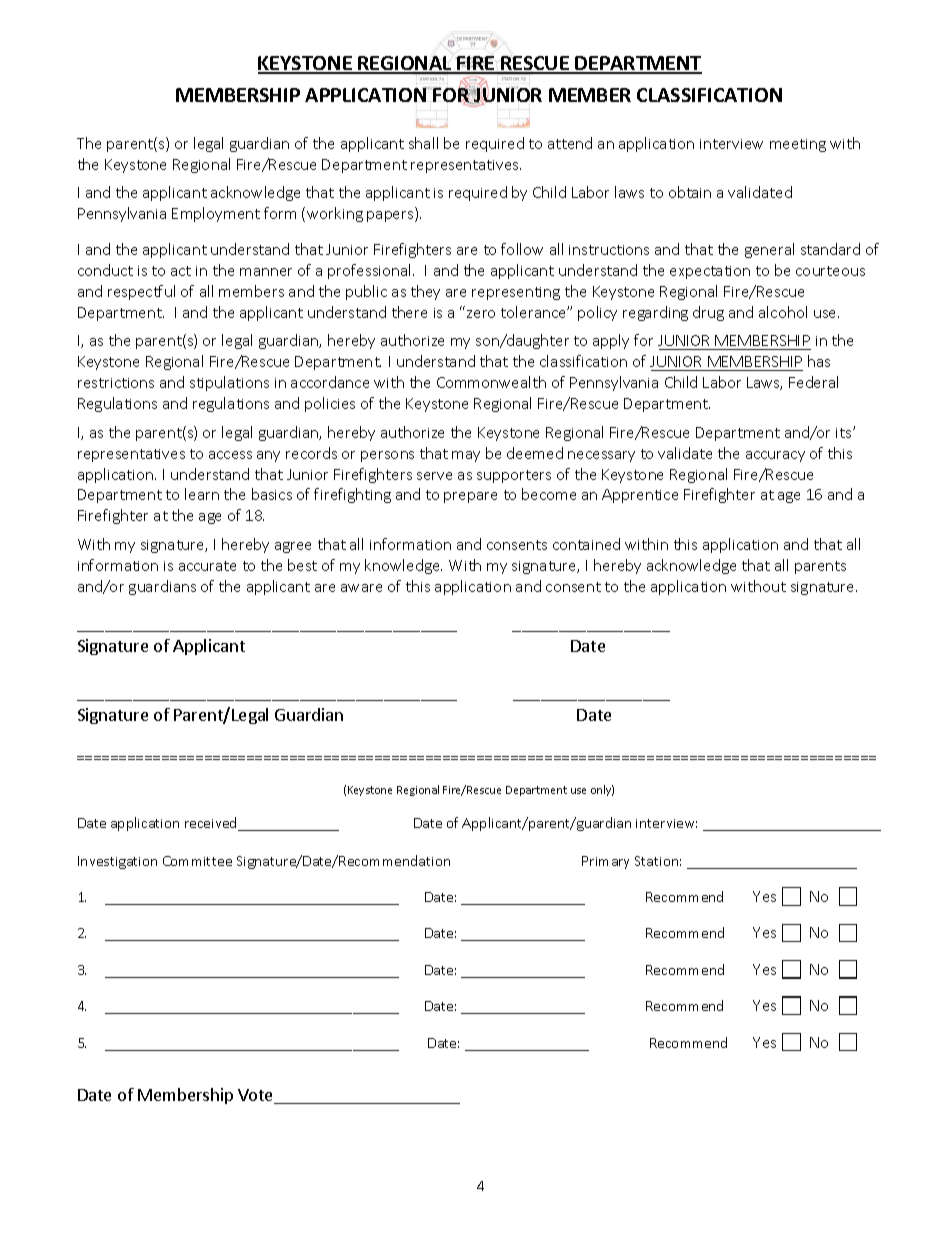  What do you see at coordinates (216, 214) in the screenshot?
I see `Employment` at bounding box center [216, 214].
